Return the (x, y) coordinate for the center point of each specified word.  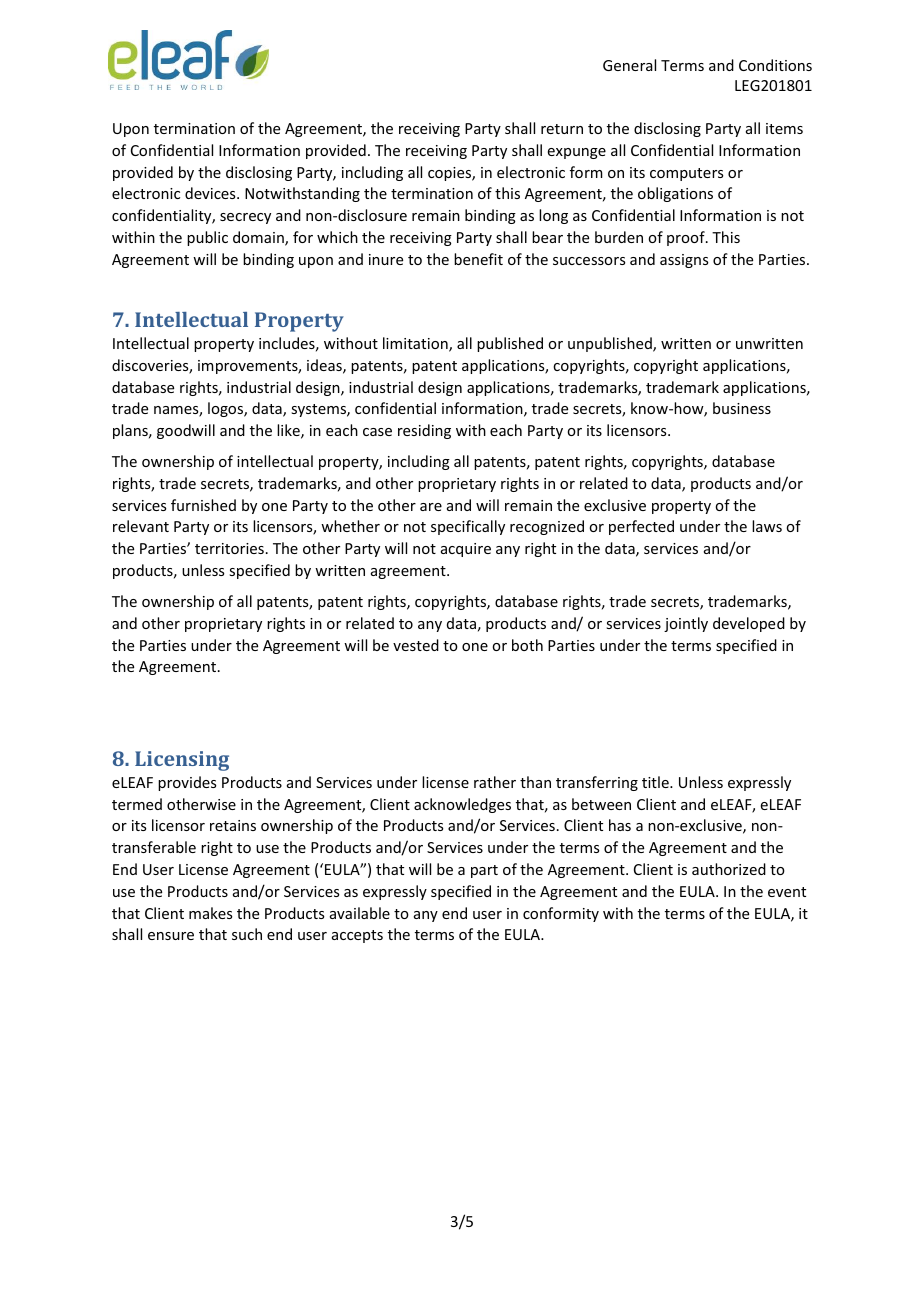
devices (211, 193)
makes (210, 913)
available (360, 913)
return (562, 129)
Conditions (775, 65)
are (431, 507)
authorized (729, 869)
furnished (203, 505)
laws (767, 526)
